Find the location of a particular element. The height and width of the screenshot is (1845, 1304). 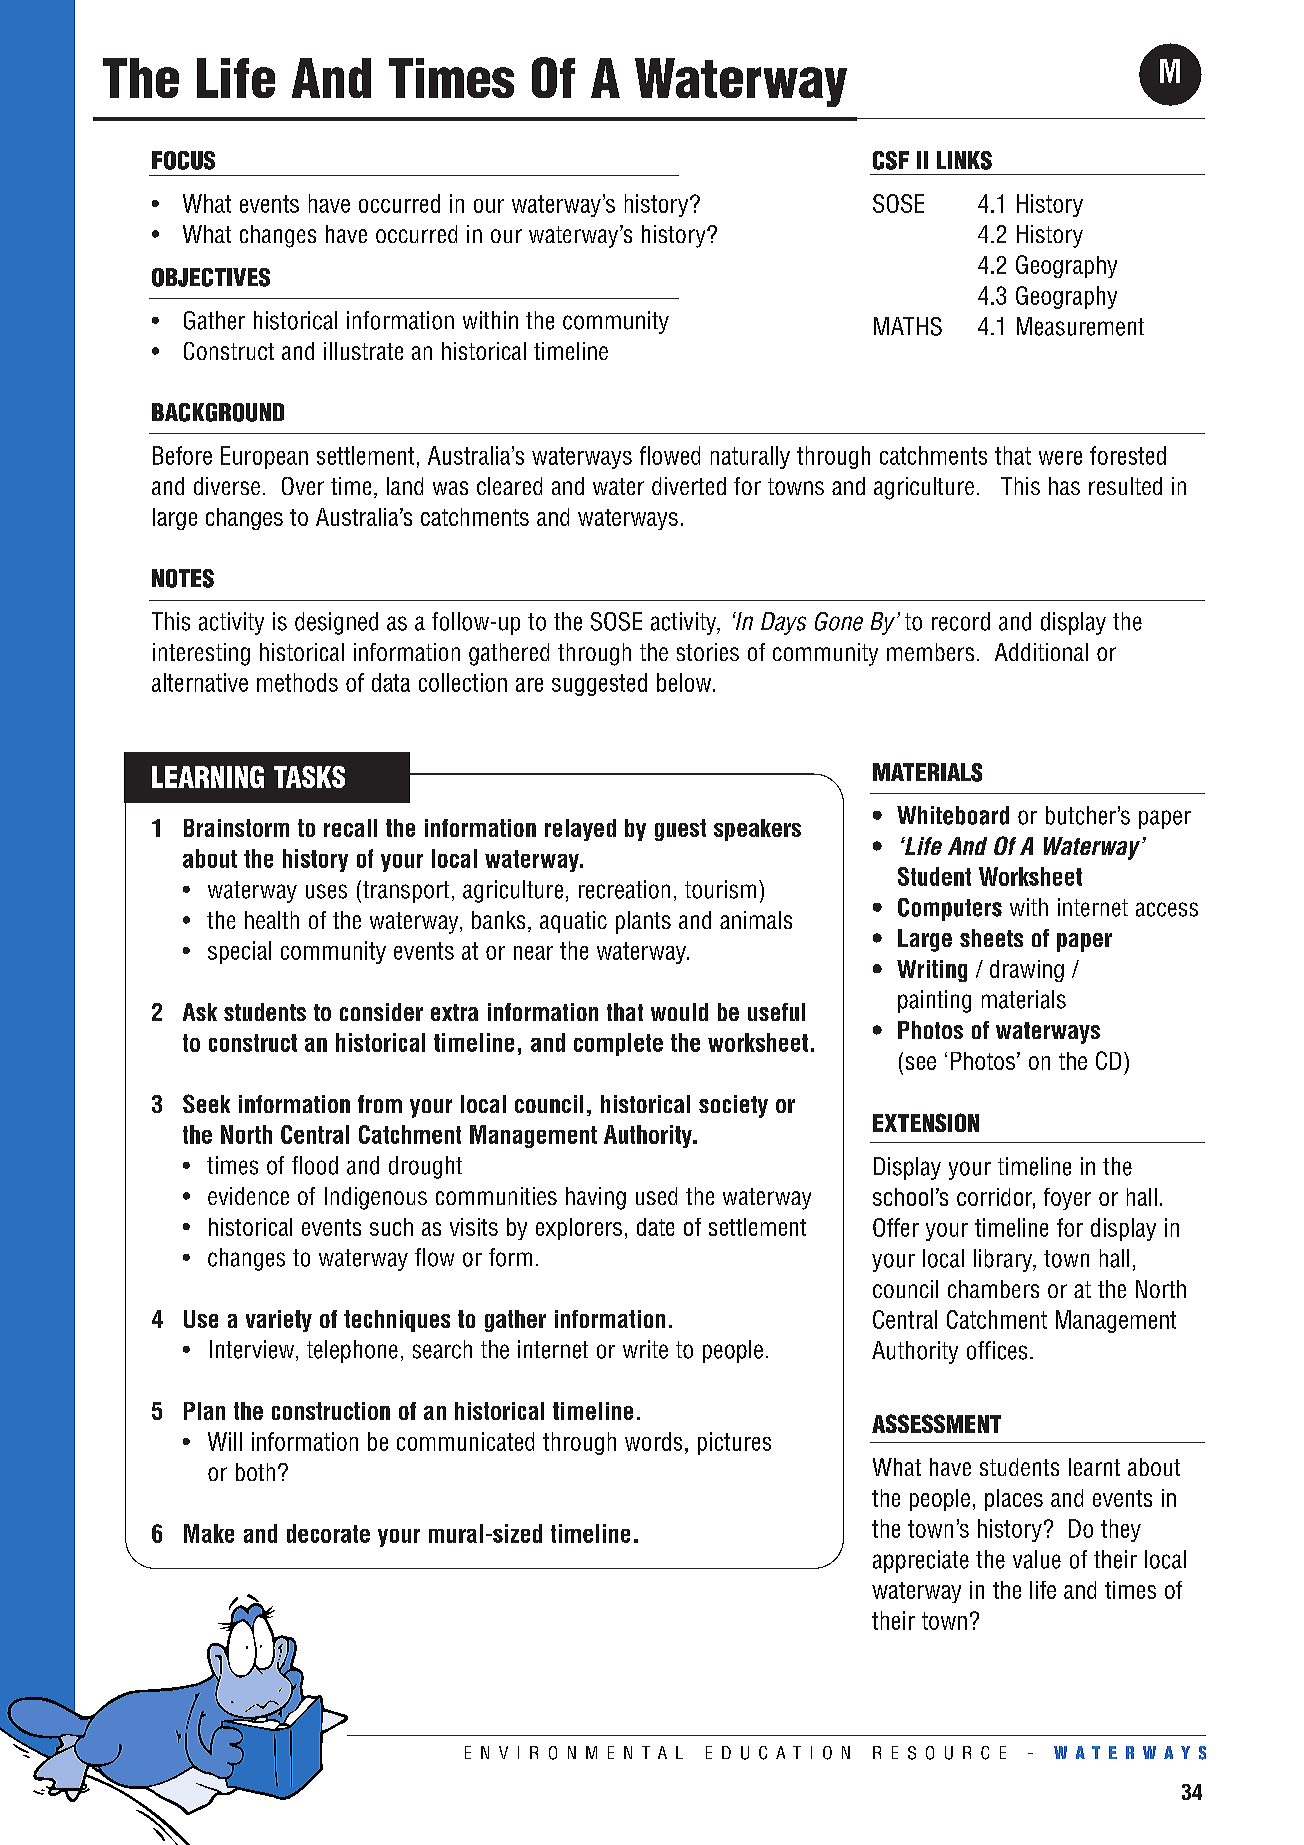

CSF is located at coordinates (891, 160).
